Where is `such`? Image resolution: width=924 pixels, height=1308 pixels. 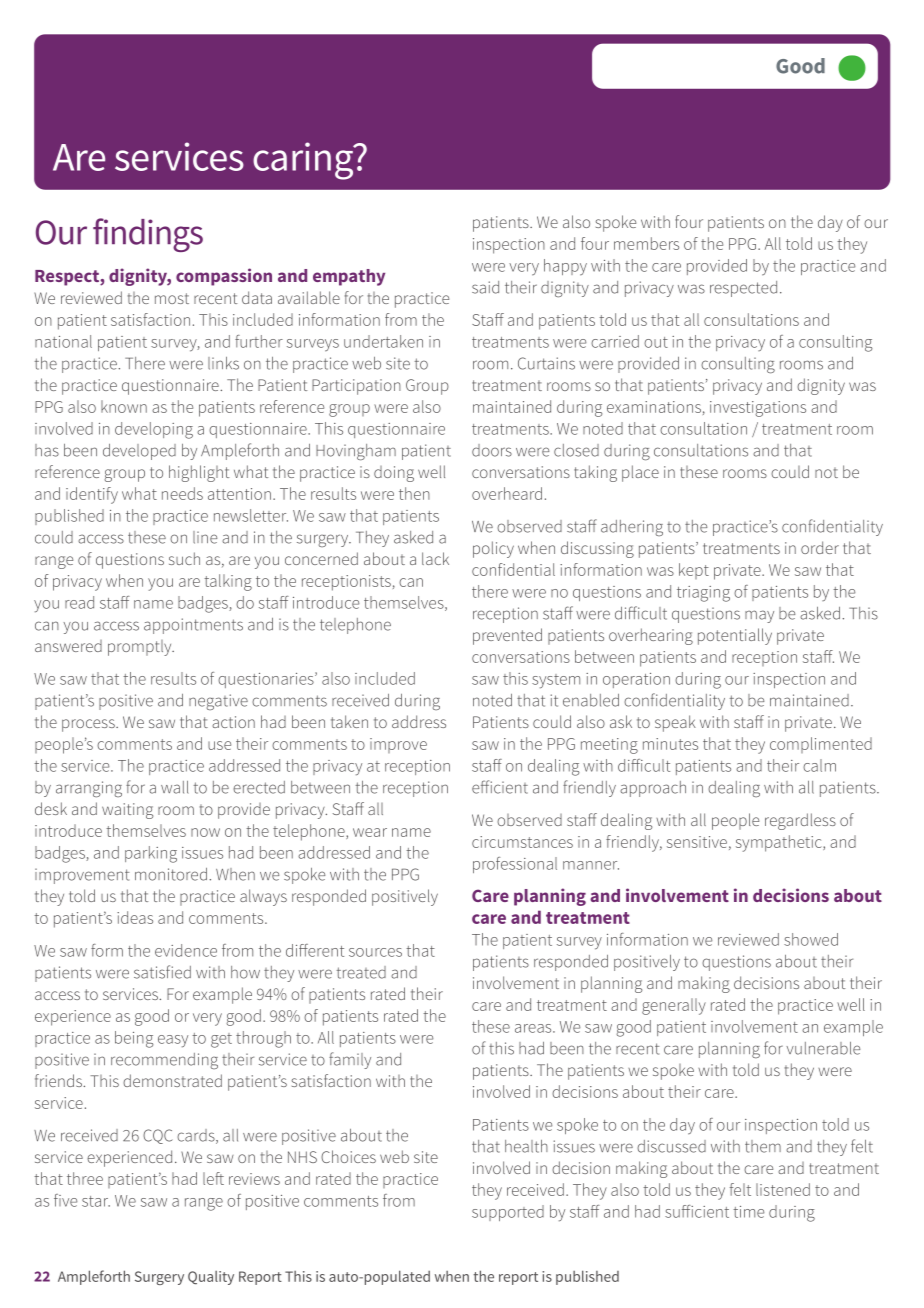
such is located at coordinates (184, 558).
